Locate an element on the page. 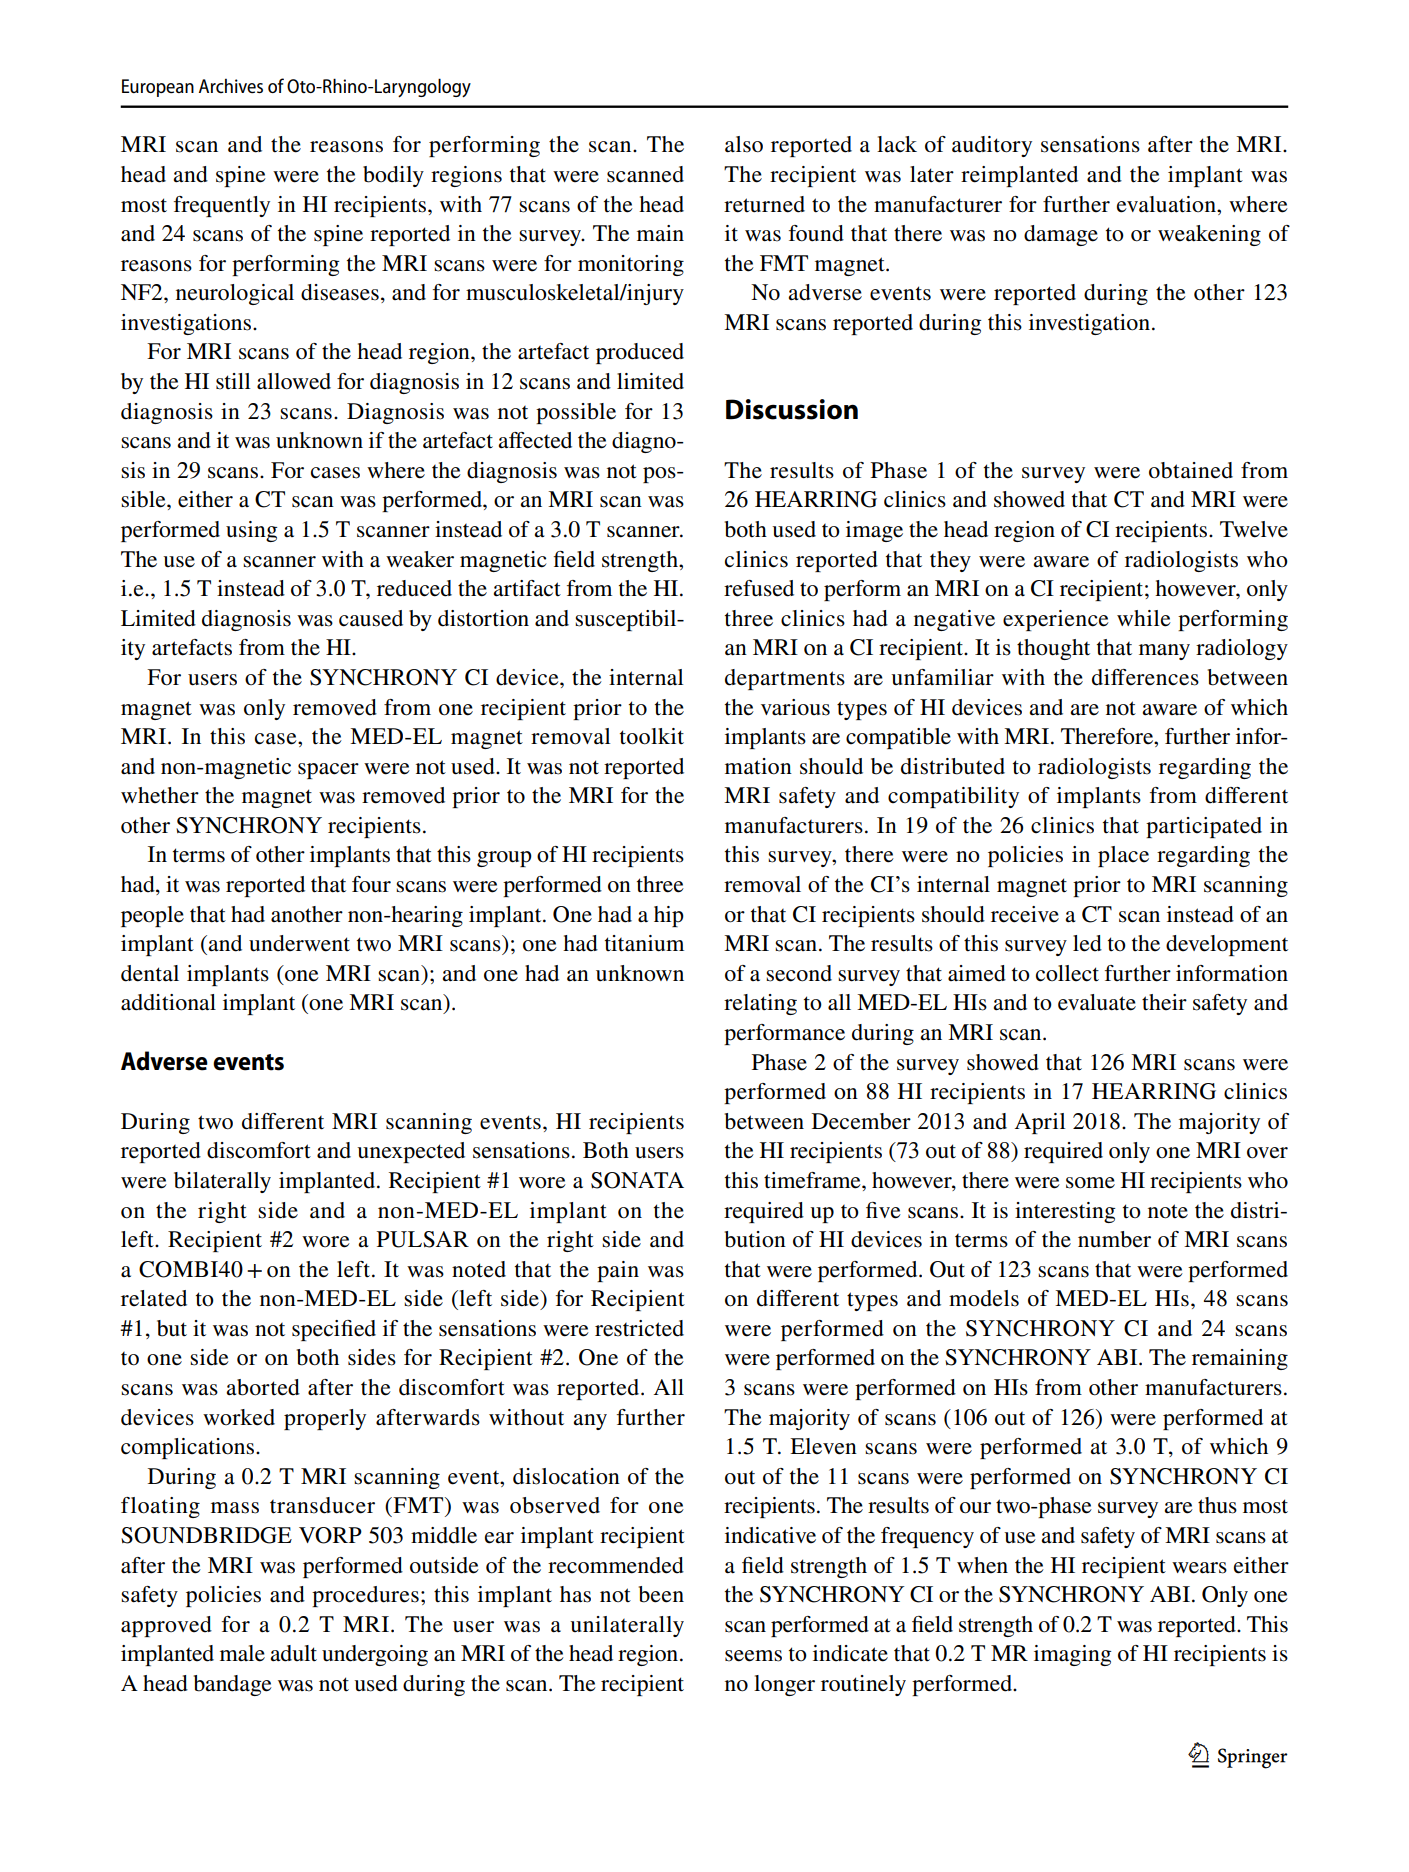  also is located at coordinates (744, 144).
